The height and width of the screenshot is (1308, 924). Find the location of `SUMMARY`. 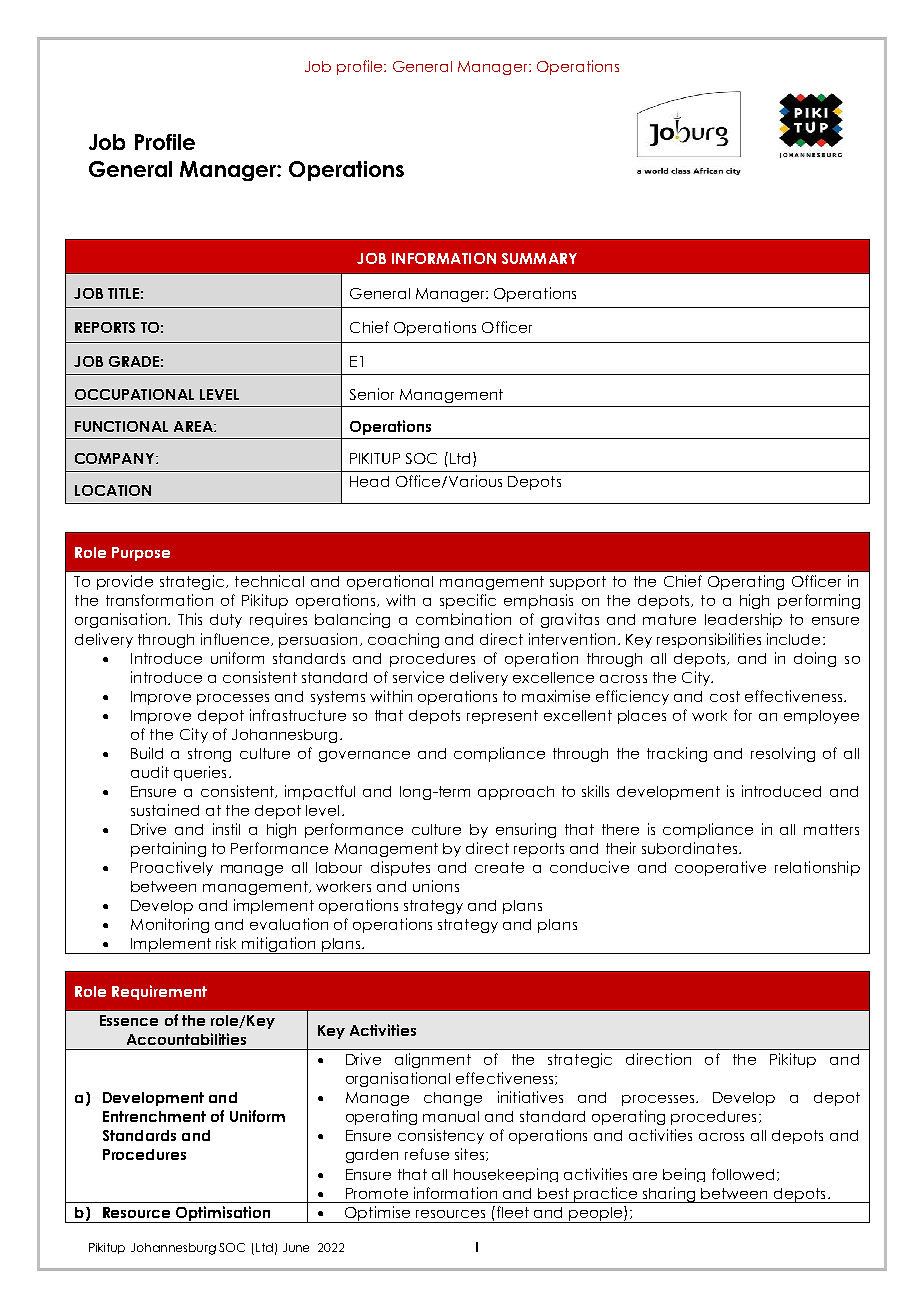

SUMMARY is located at coordinates (539, 258).
